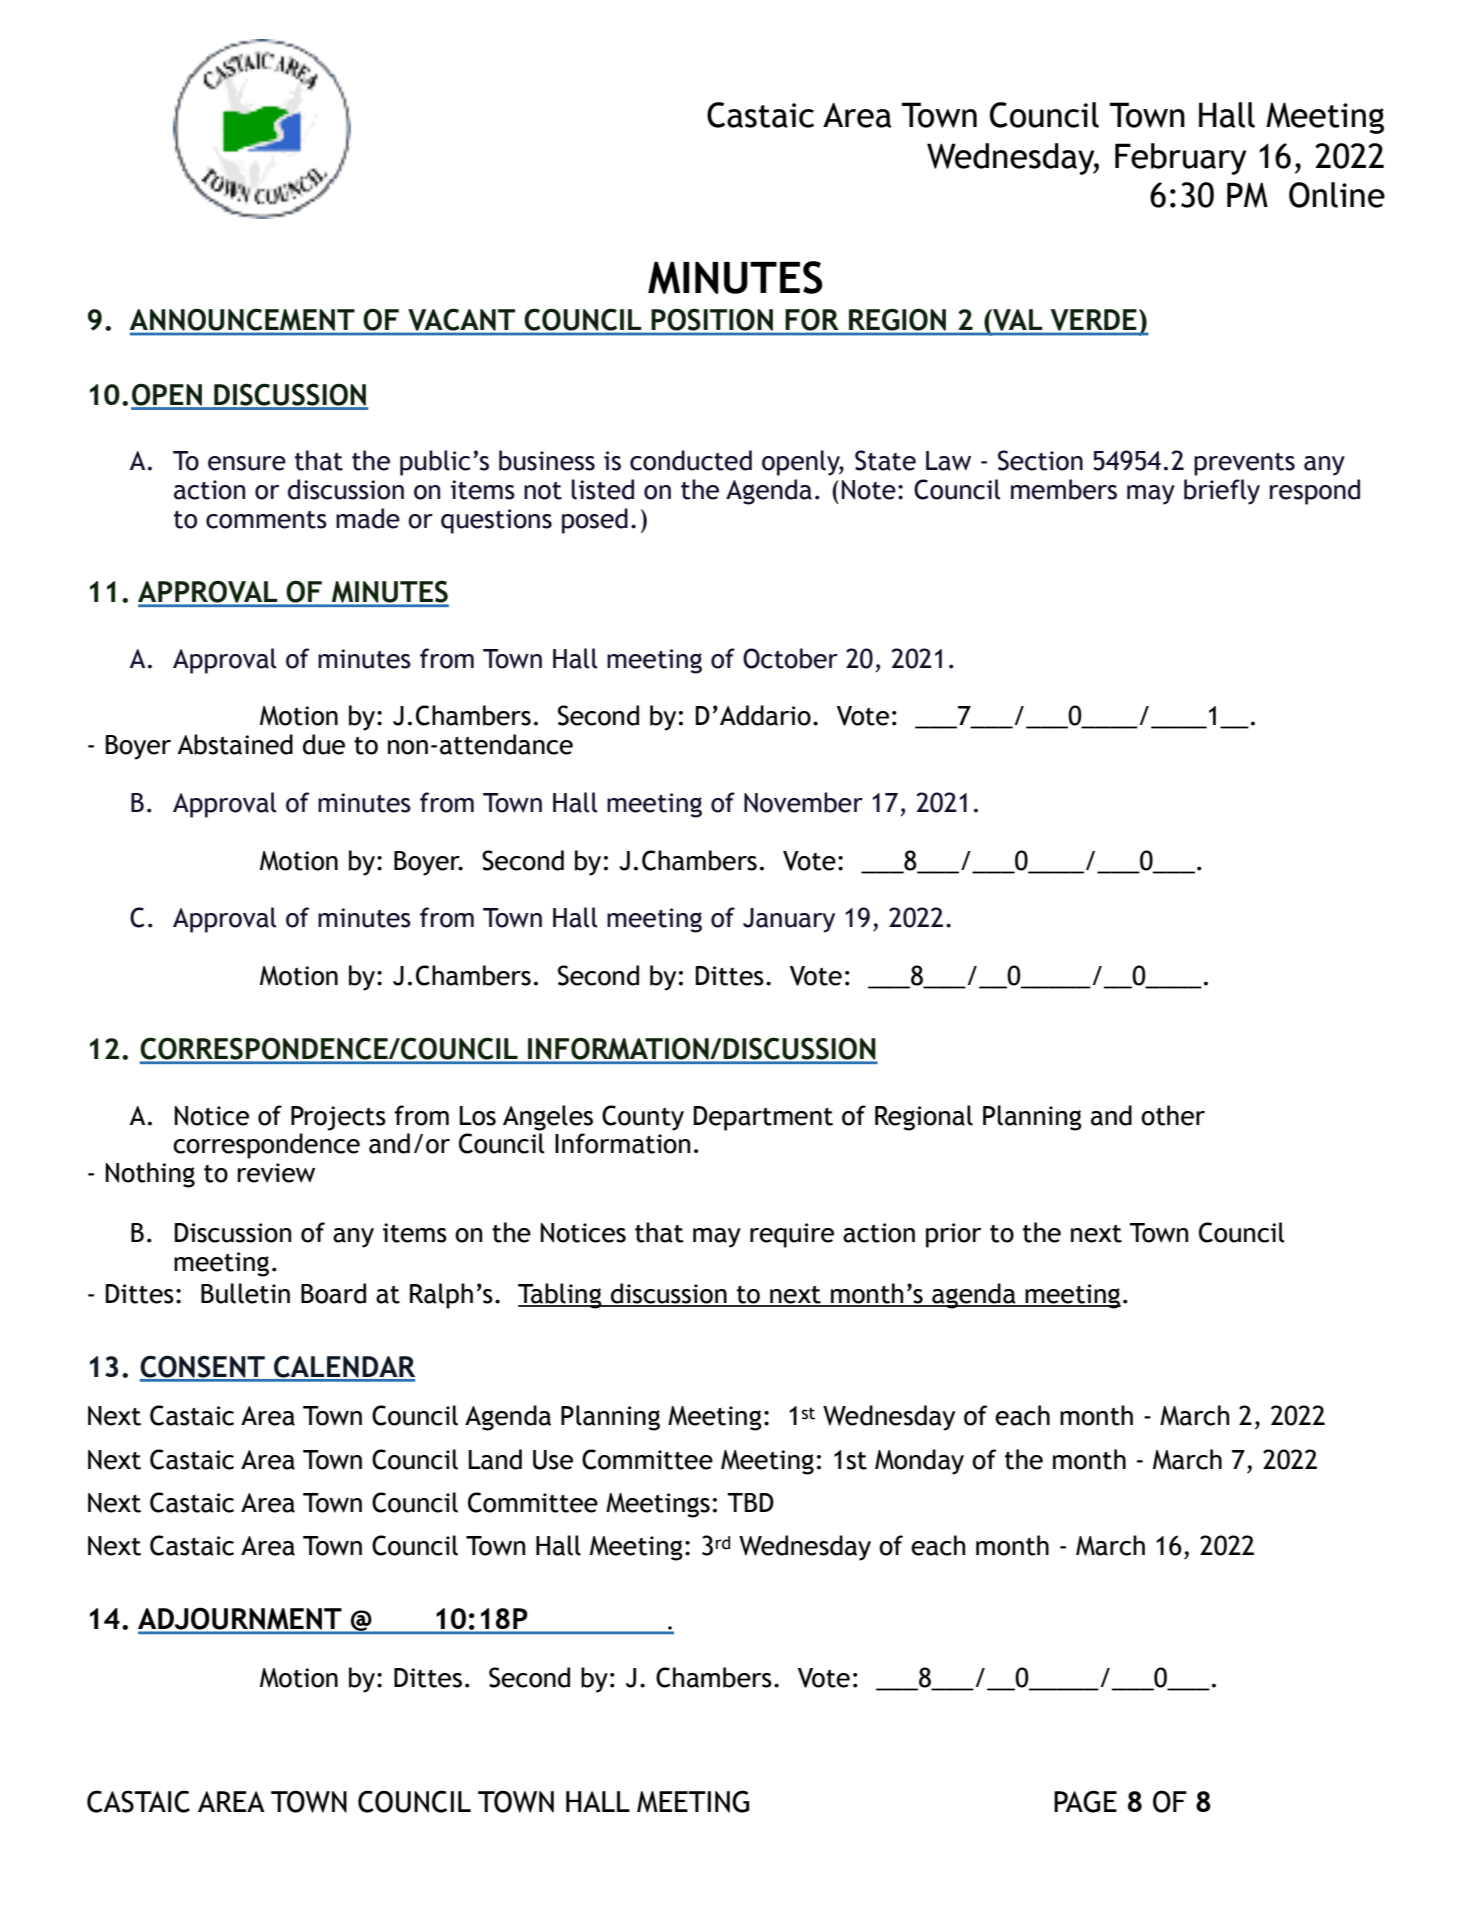 The width and height of the document is (1472, 1905). Describe the element at coordinates (333, 1293) in the document. I see `Board` at that location.
